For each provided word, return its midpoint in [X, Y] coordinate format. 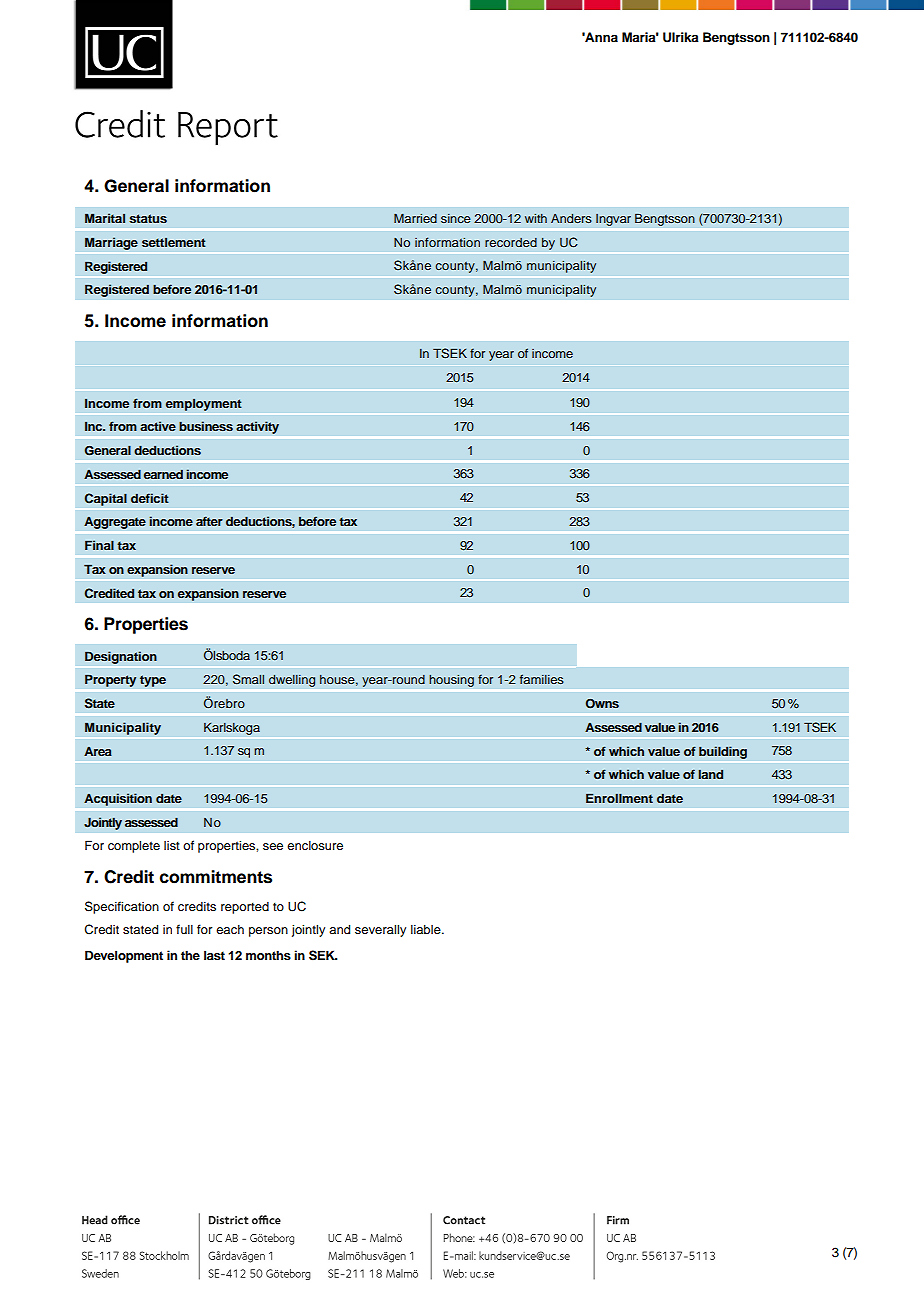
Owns [602, 704]
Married [415, 218]
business [206, 426]
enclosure [315, 845]
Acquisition [118, 799]
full [184, 929]
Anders [571, 218]
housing [451, 680]
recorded [511, 242]
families [542, 679]
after [209, 521]
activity [257, 427]
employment [203, 404]
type [153, 681]
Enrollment [619, 798]
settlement [174, 242]
